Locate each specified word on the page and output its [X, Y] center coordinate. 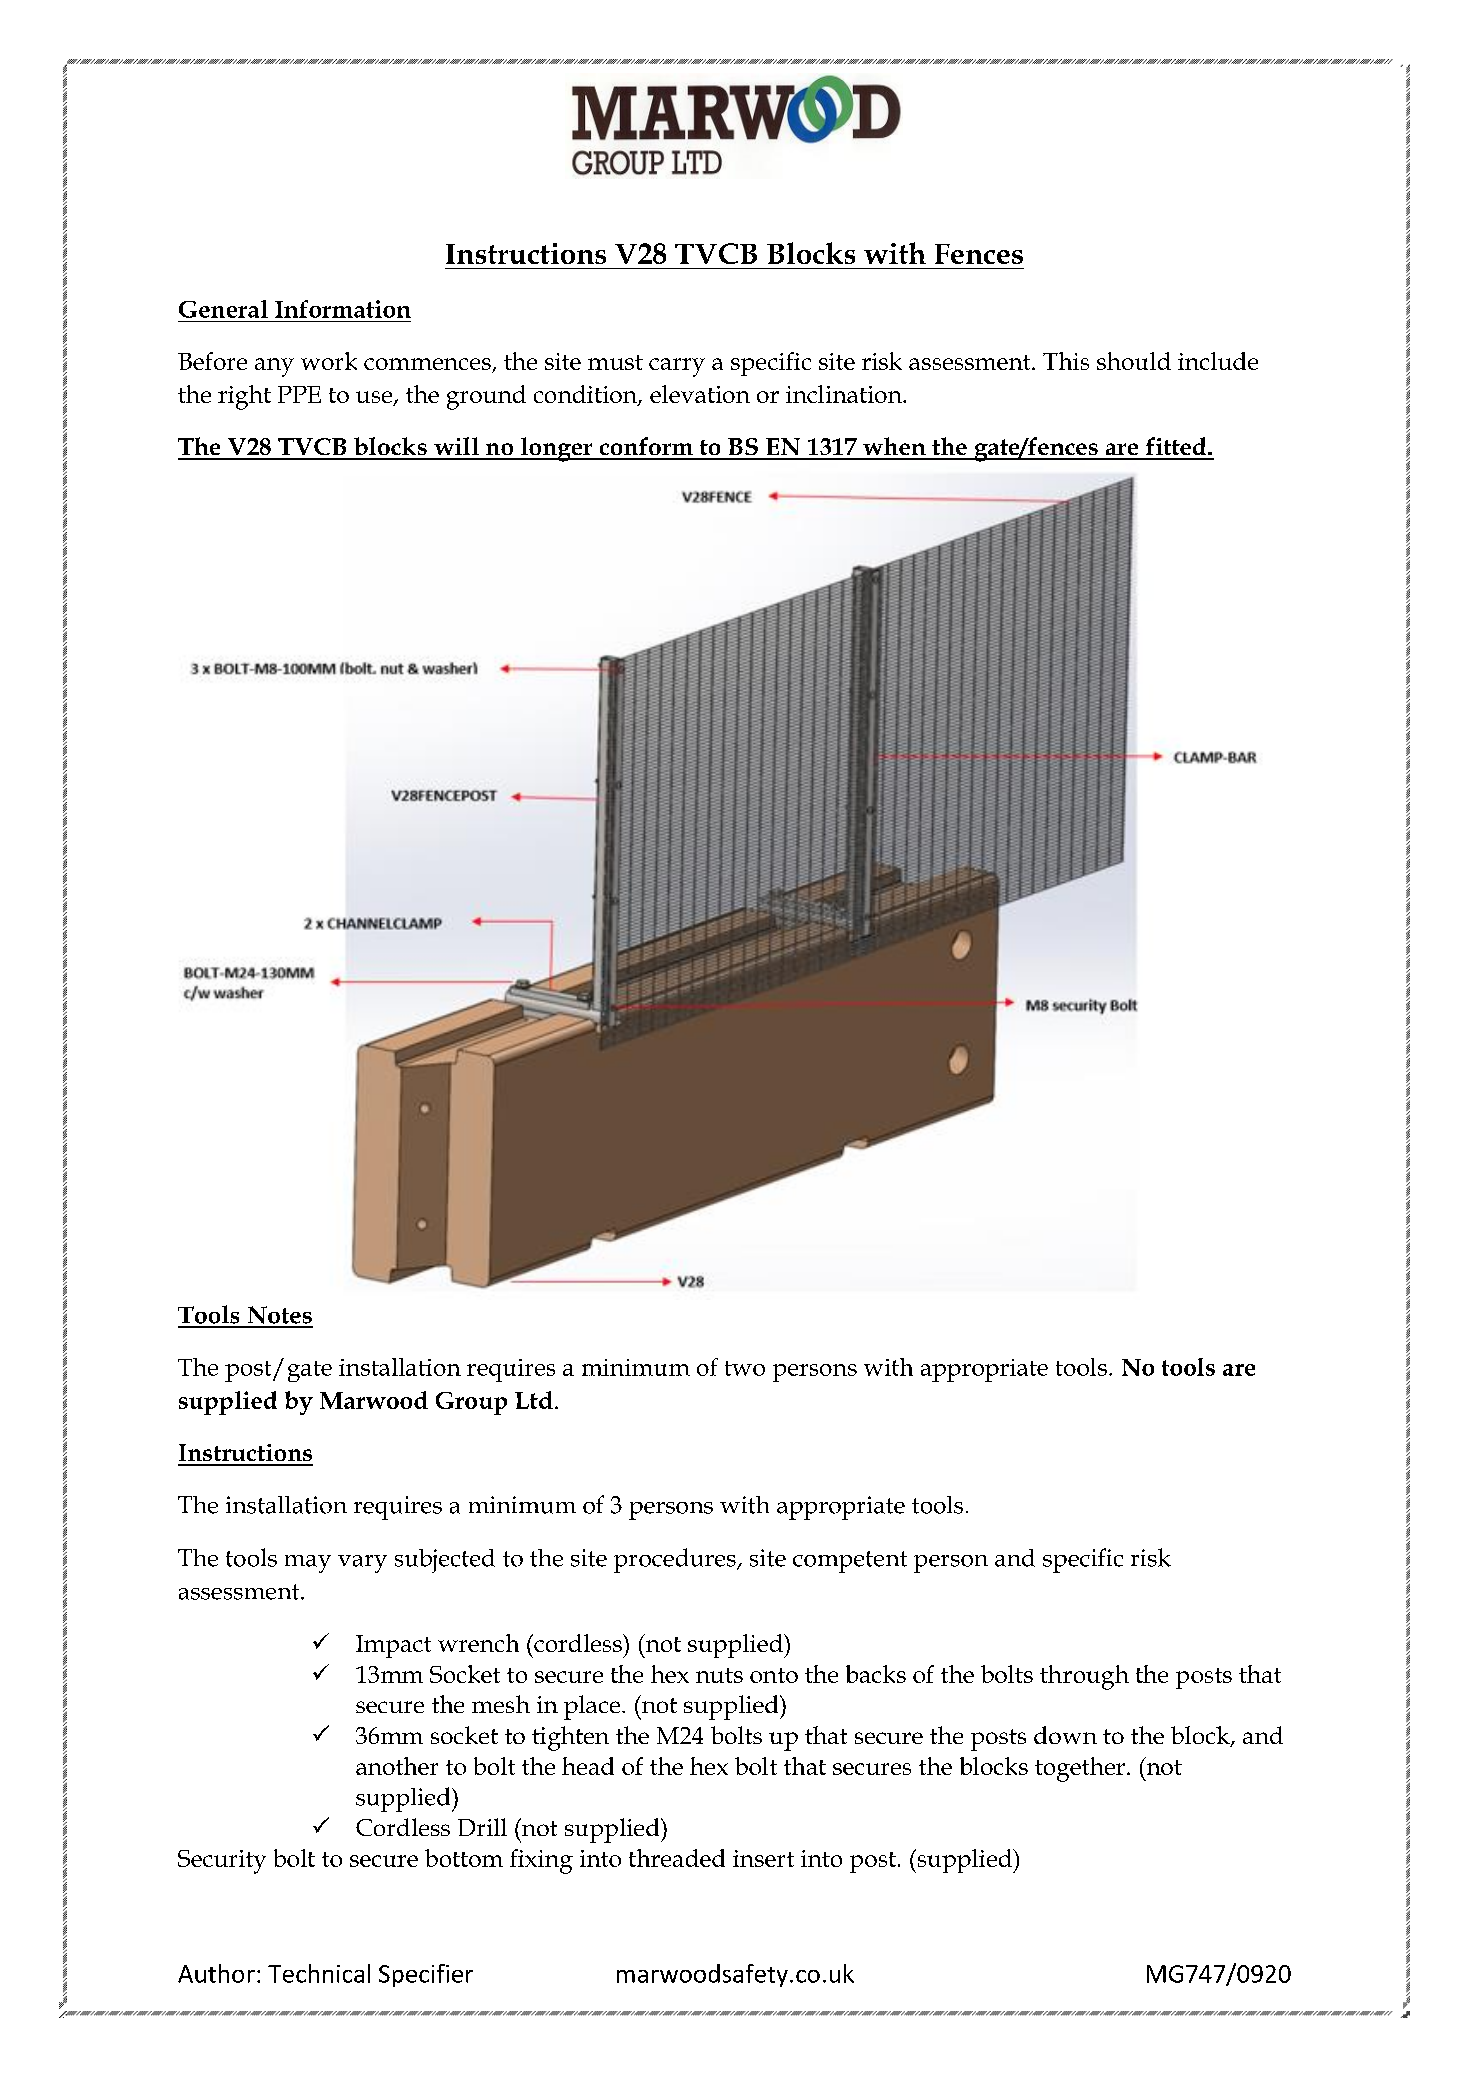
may [308, 1564]
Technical [319, 1973]
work [329, 361]
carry [677, 367]
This [1066, 361]
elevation [700, 394]
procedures [676, 1560]
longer [556, 449]
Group [471, 1403]
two [745, 1368]
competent [850, 1562]
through [1084, 1677]
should [1134, 361]
